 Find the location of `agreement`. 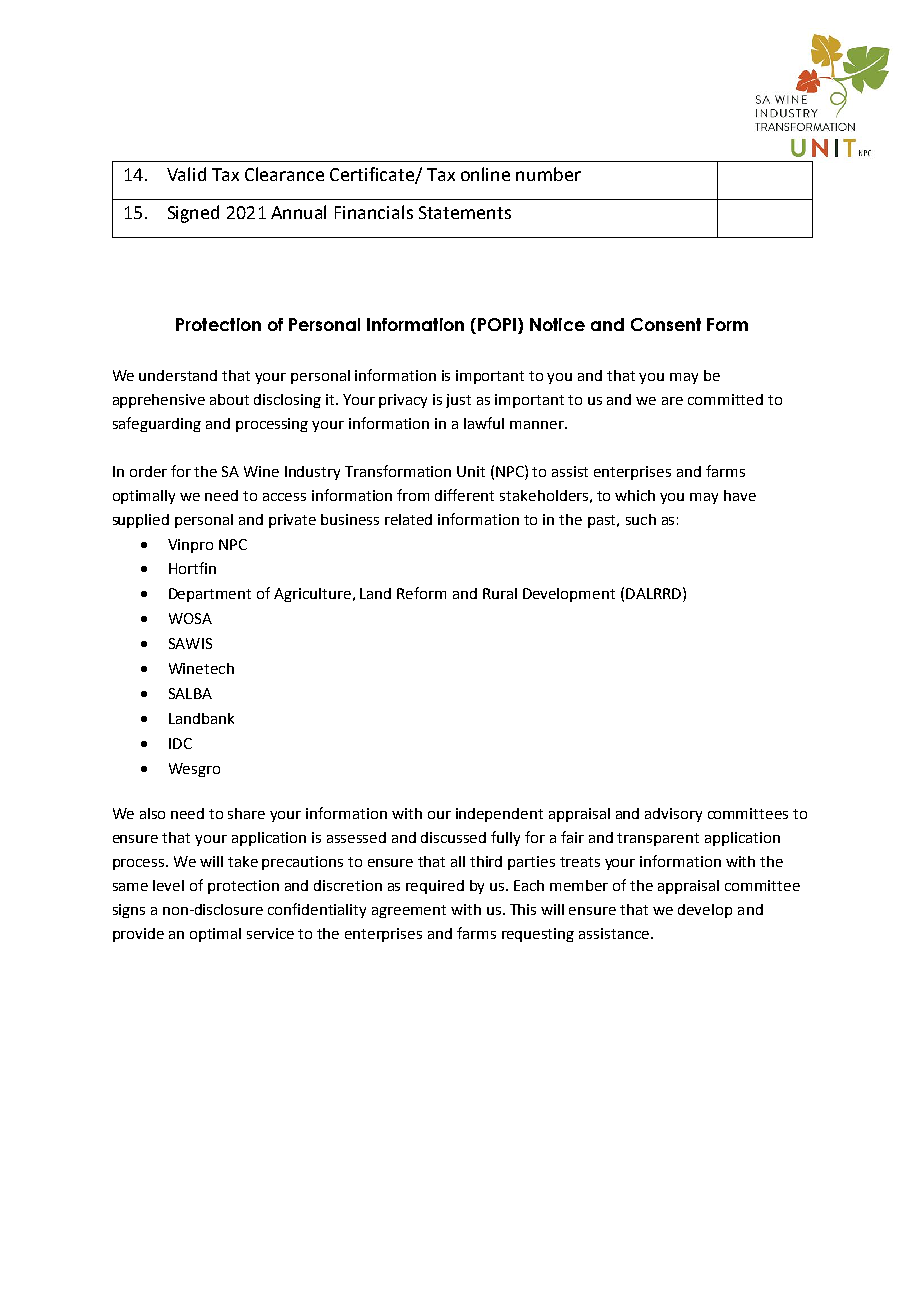

agreement is located at coordinates (409, 911).
